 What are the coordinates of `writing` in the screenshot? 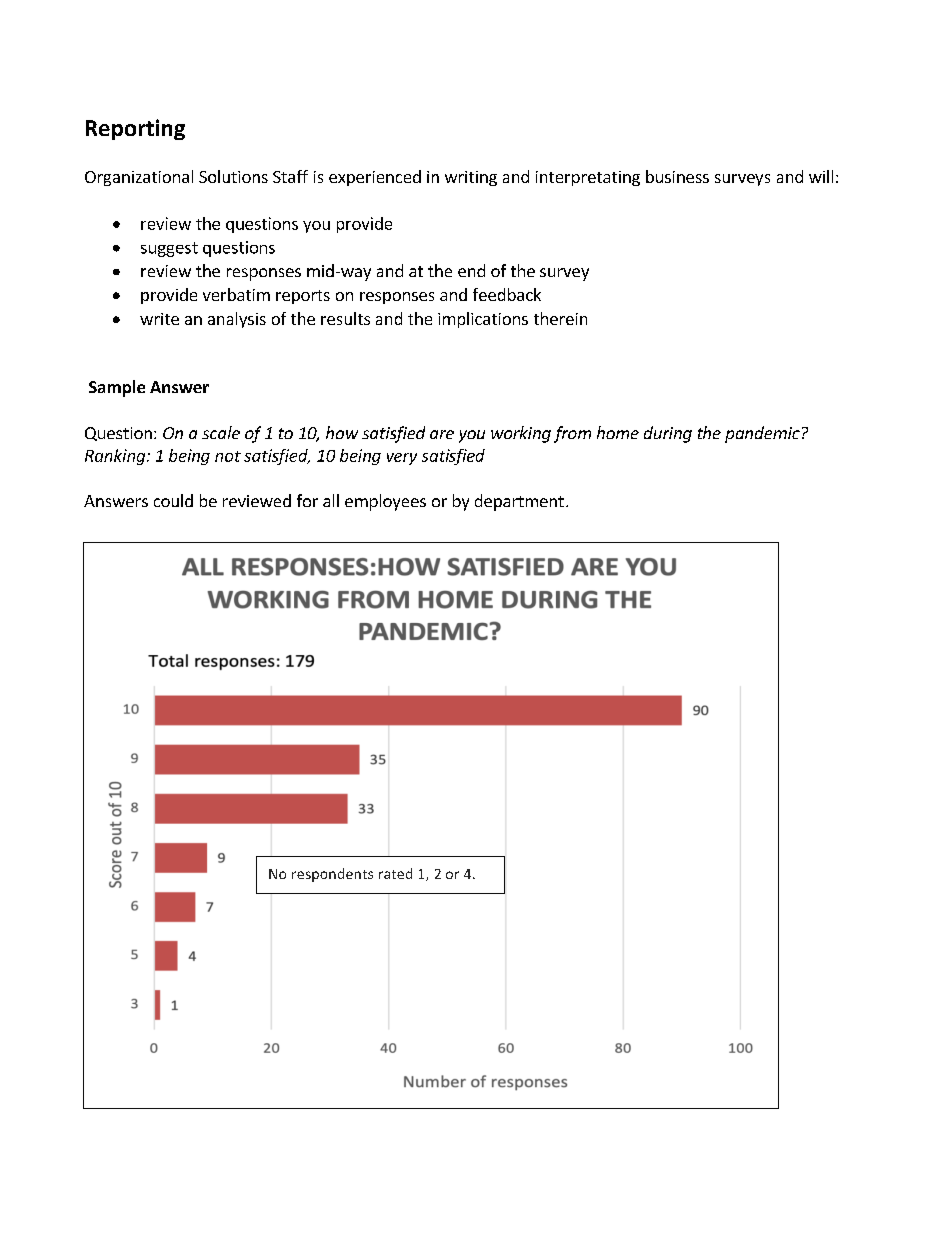 It's located at (471, 178).
